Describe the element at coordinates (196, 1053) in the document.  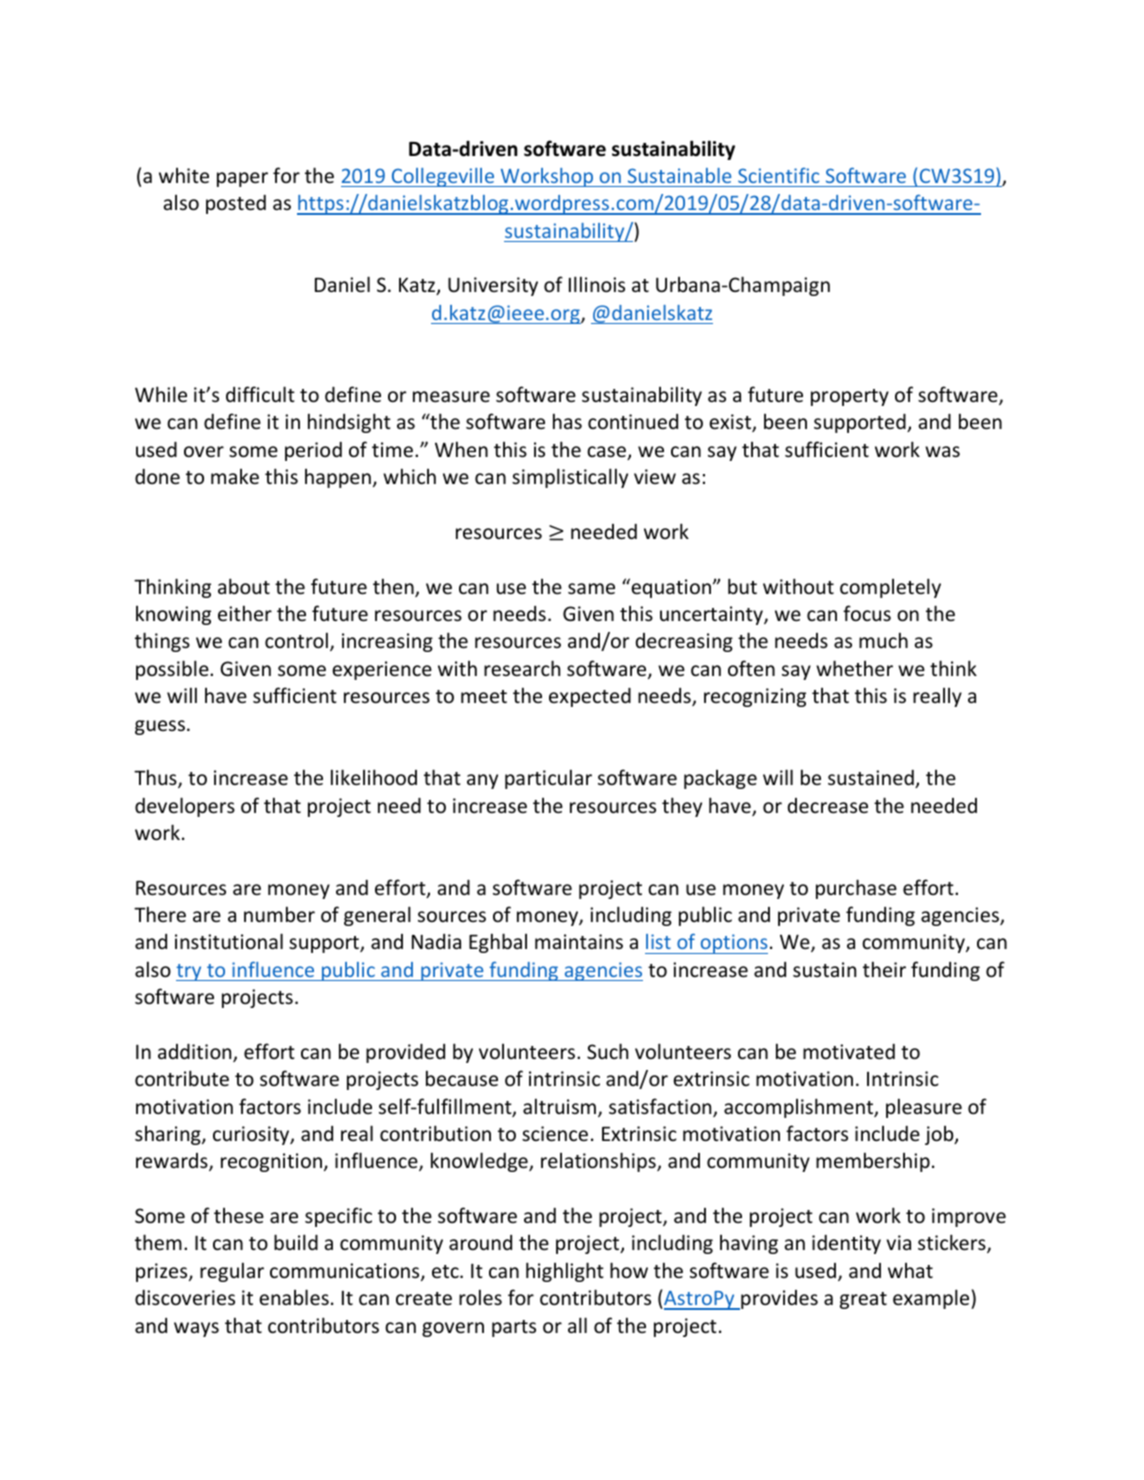
I see `addition` at that location.
